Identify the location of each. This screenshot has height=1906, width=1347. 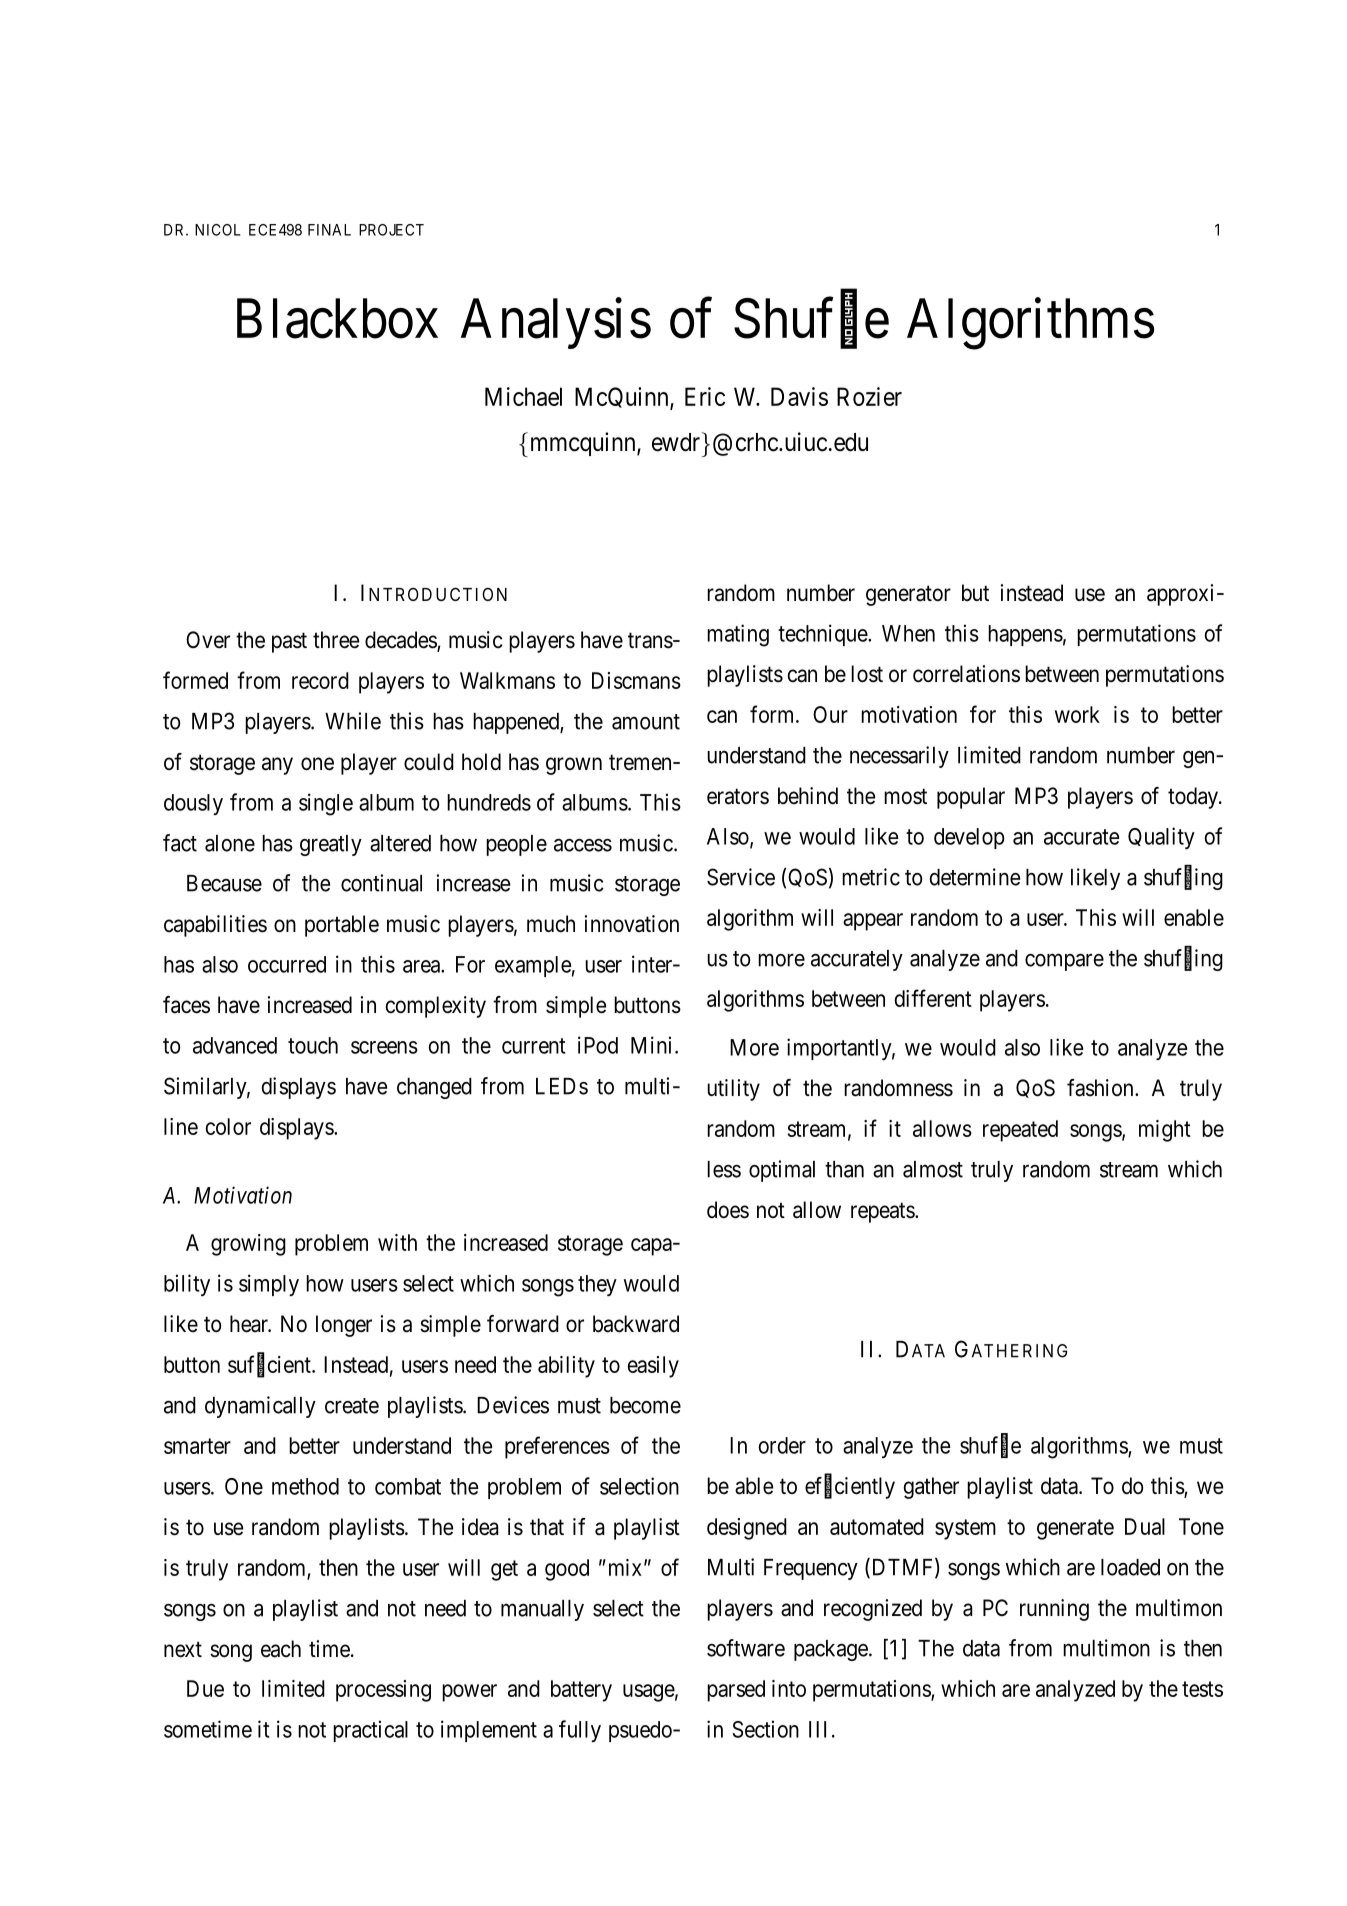
(281, 1649).
